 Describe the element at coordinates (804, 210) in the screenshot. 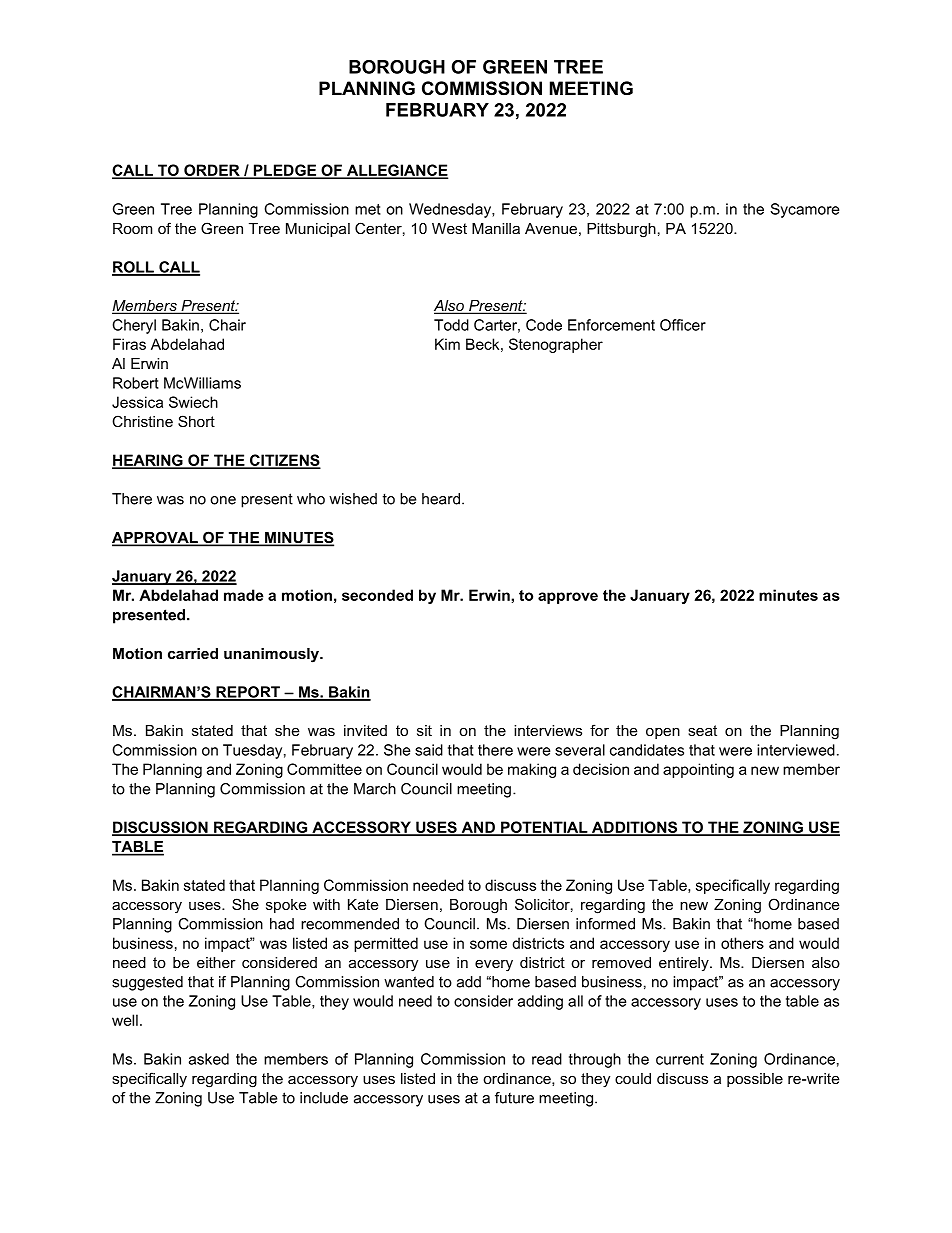

I see `Sycamore` at that location.
